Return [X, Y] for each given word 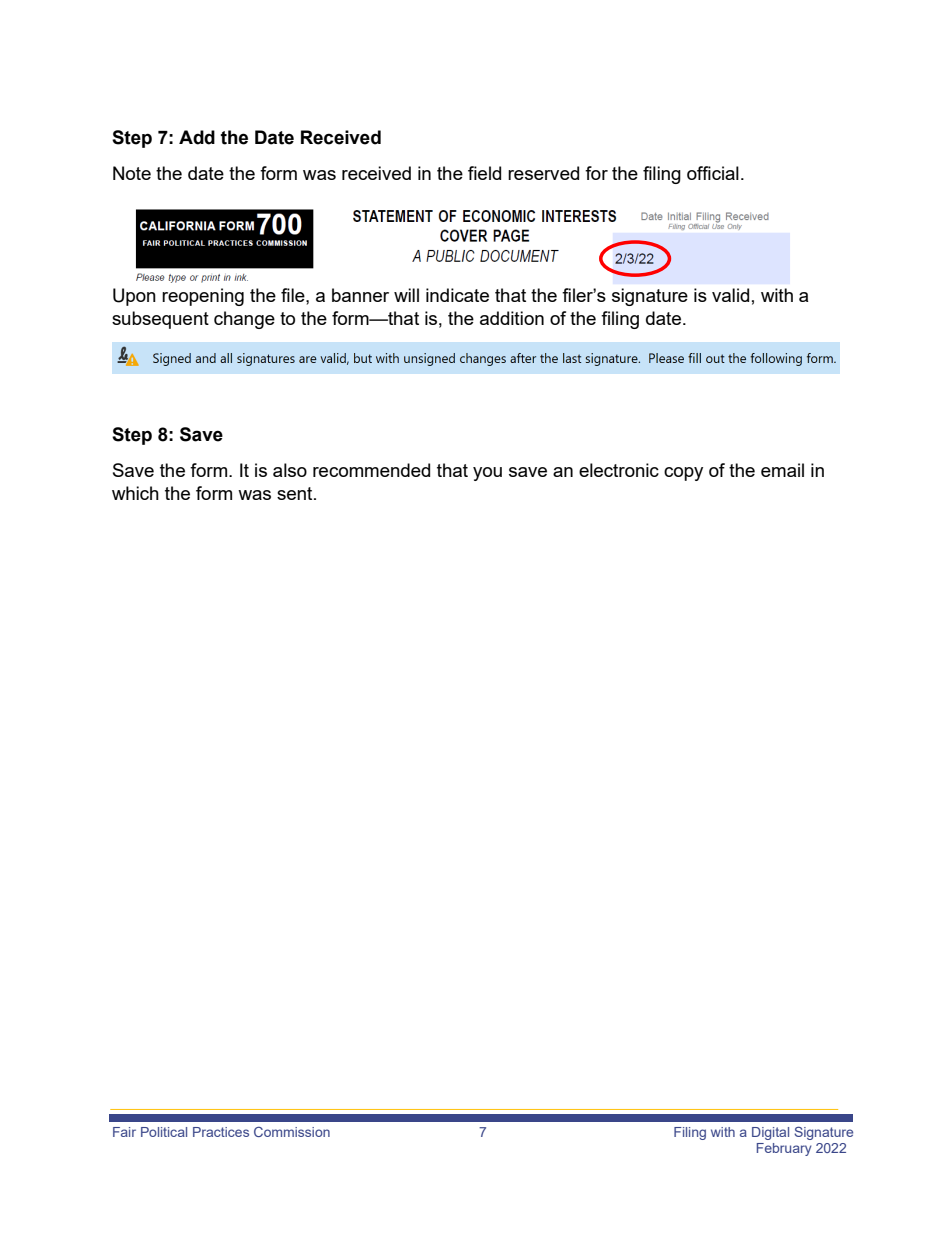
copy [683, 474]
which [135, 493]
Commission [292, 1132]
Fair [124, 1132]
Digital [770, 1133]
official [713, 173]
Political [164, 1132]
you [487, 474]
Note [132, 173]
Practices [221, 1132]
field [484, 173]
